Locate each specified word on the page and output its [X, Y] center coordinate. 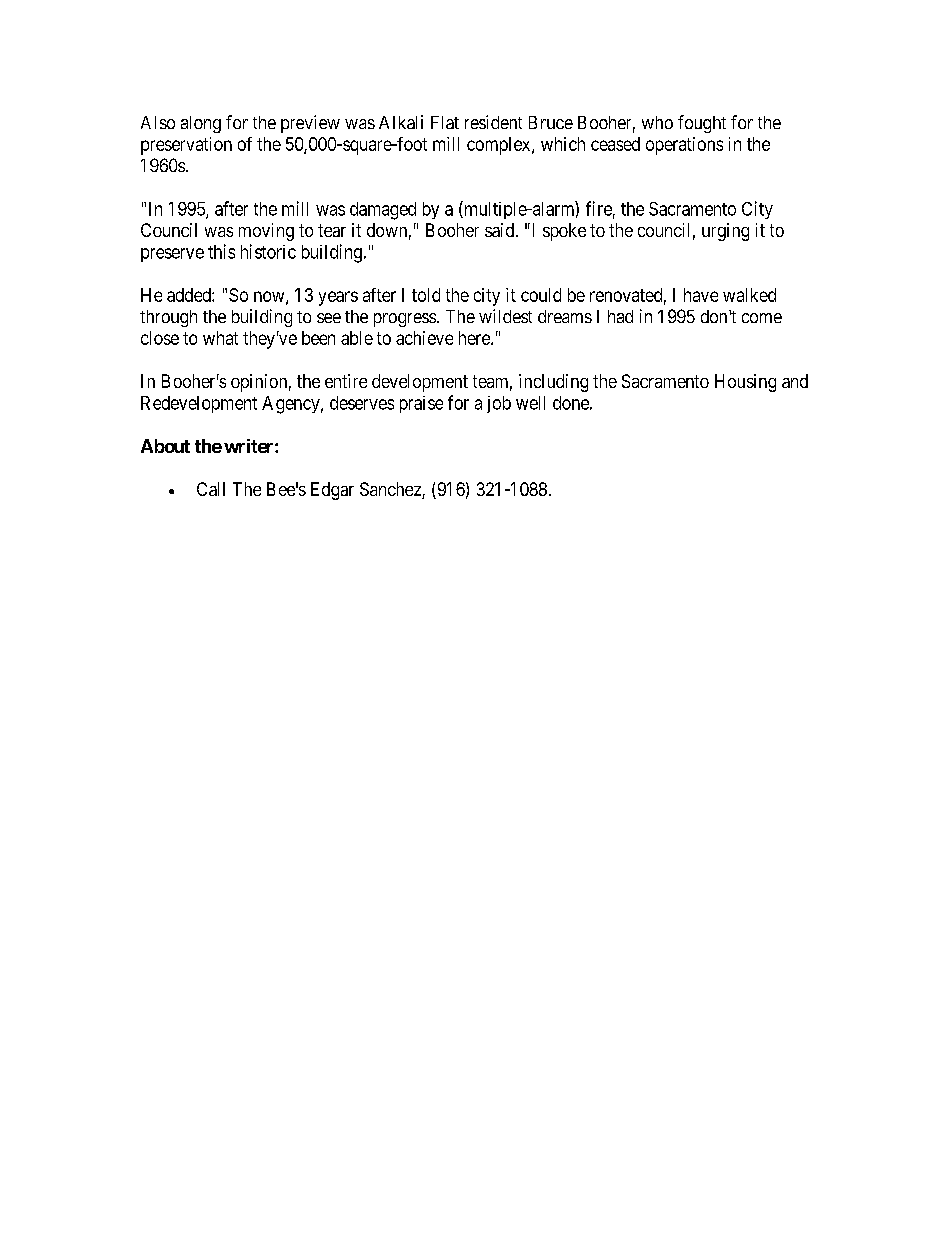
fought [702, 124]
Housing [745, 383]
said [501, 230]
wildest [505, 316]
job [499, 404]
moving [266, 232]
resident [493, 122]
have [701, 295]
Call [211, 489]
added [190, 295]
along [201, 124]
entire [346, 381]
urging [725, 232]
